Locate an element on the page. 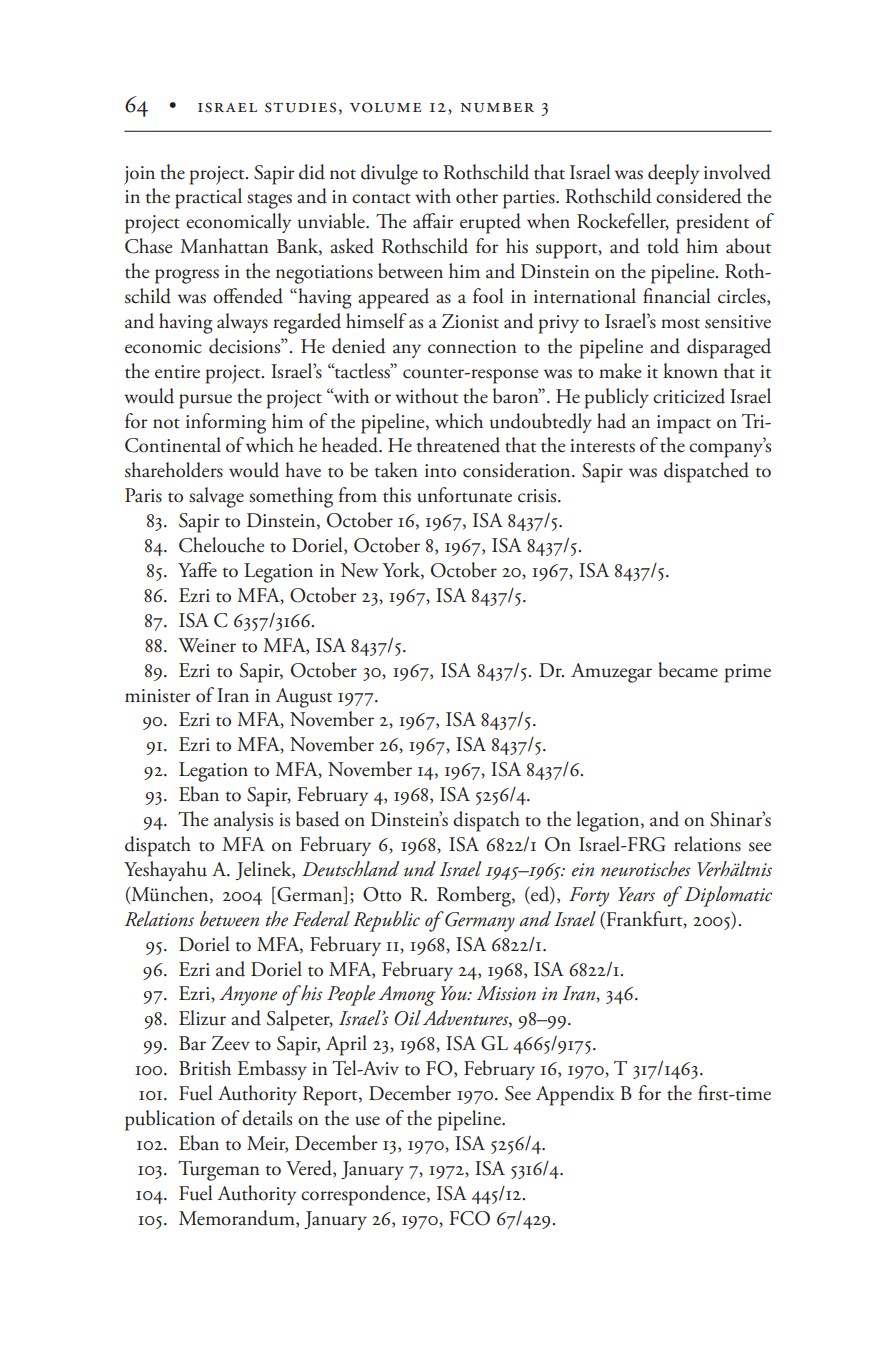 The height and width of the document is (1345, 896). pursue is located at coordinates (205, 401).
